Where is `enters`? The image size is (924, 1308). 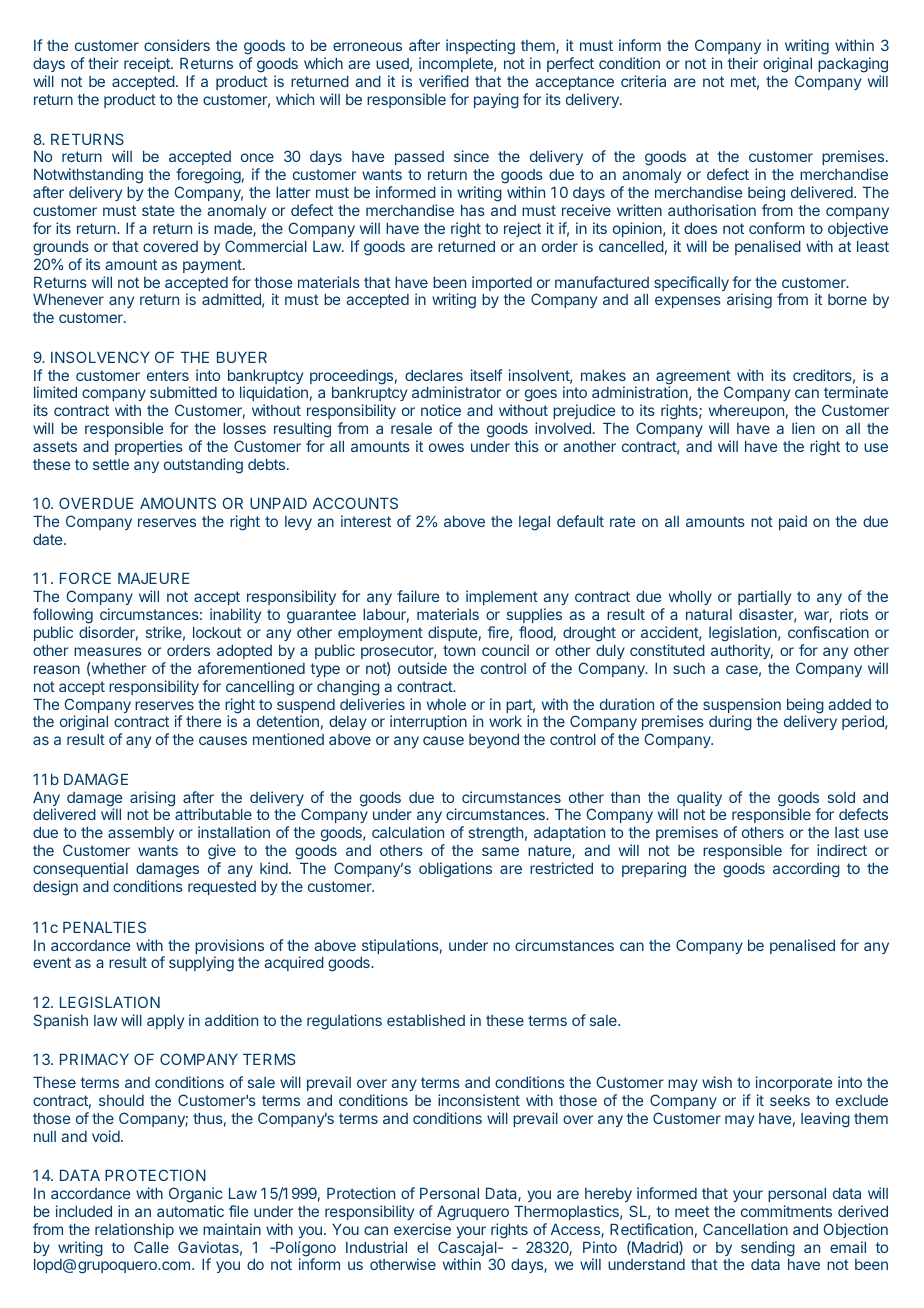 enters is located at coordinates (168, 375).
